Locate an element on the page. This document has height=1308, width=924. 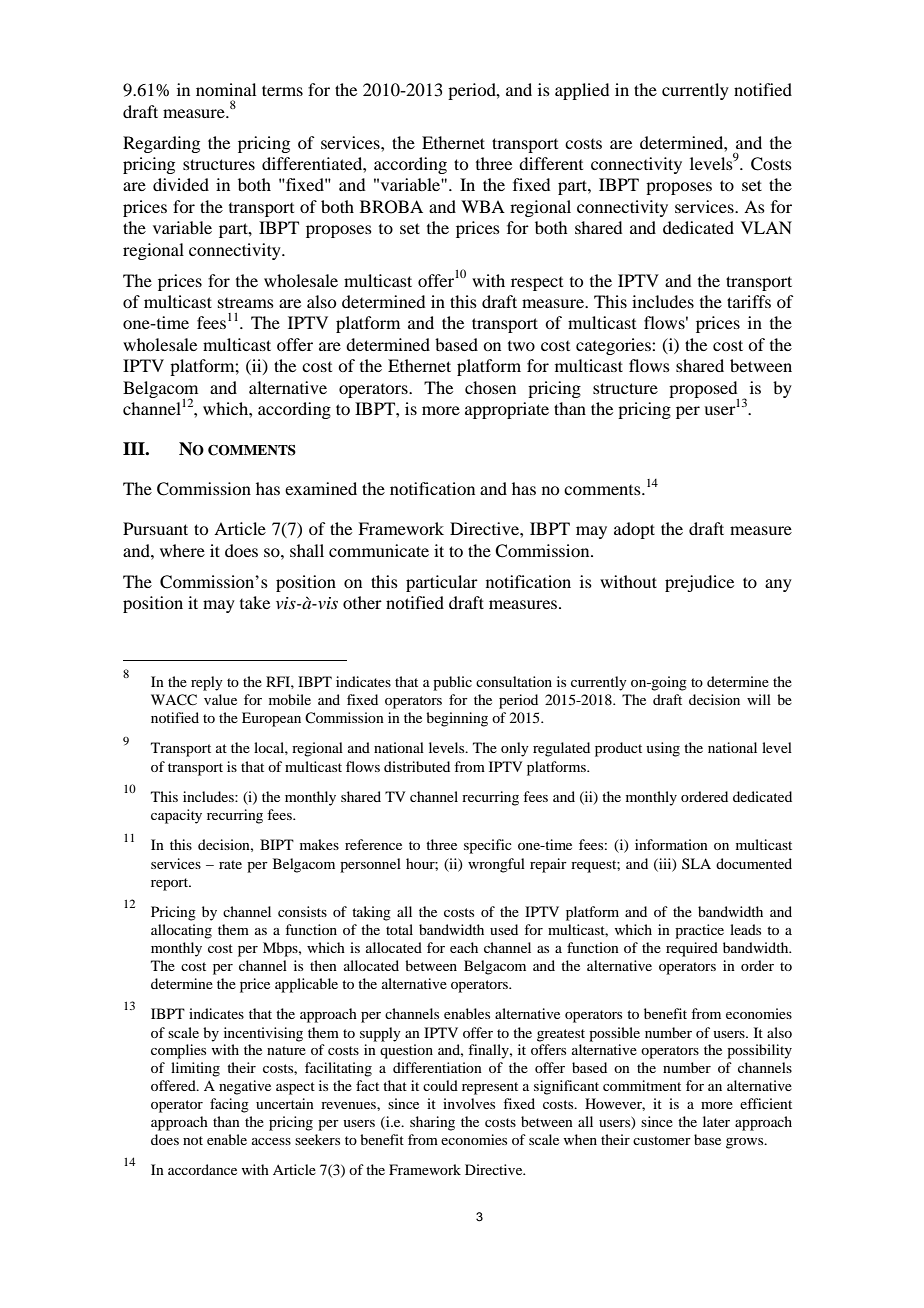
applied is located at coordinates (582, 91).
